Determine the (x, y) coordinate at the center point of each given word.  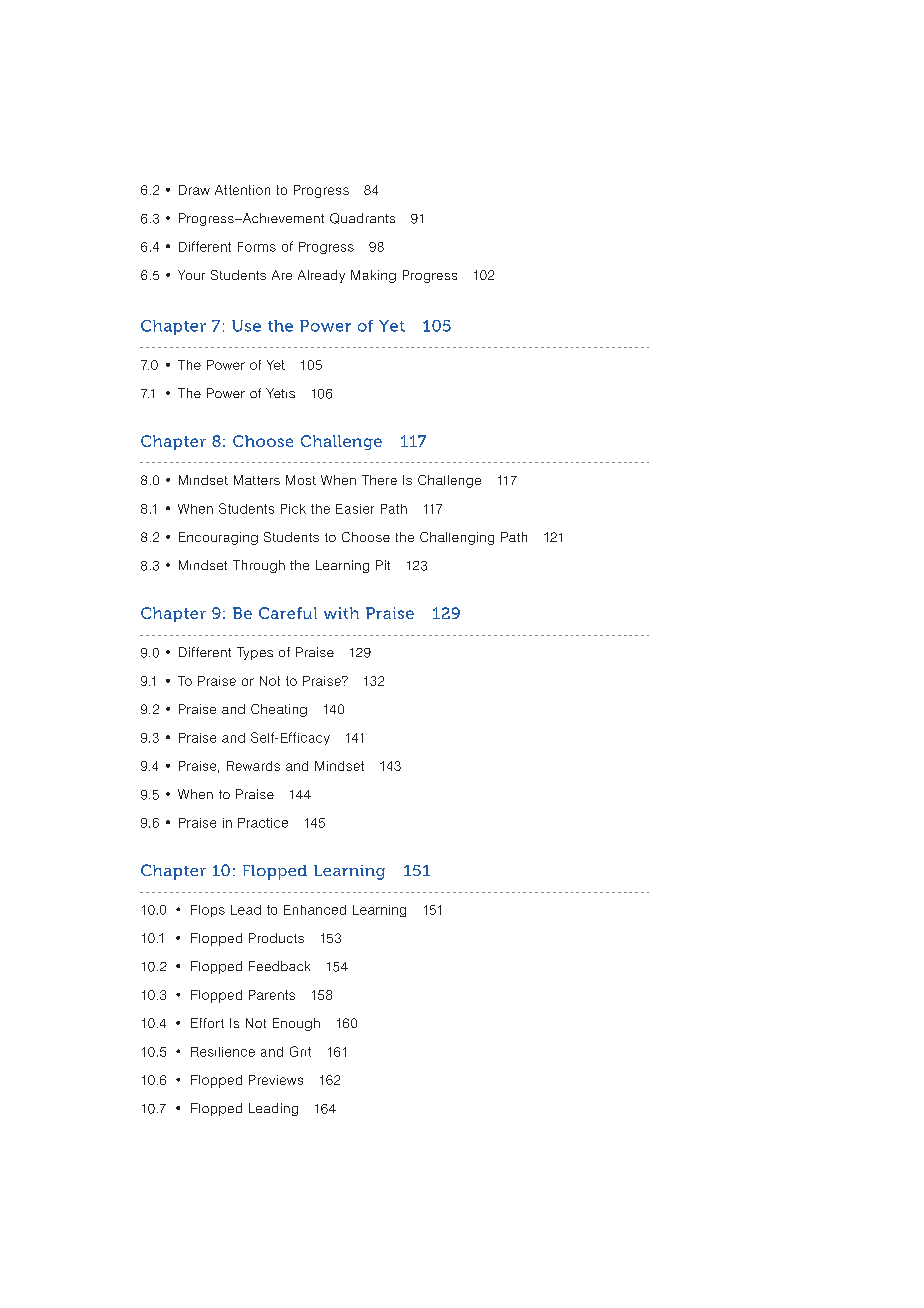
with (341, 613)
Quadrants (362, 218)
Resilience (223, 1052)
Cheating (279, 710)
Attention (242, 190)
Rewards (253, 766)
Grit (300, 1051)
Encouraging (218, 538)
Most (301, 480)
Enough (296, 1024)
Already (321, 276)
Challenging (457, 538)
